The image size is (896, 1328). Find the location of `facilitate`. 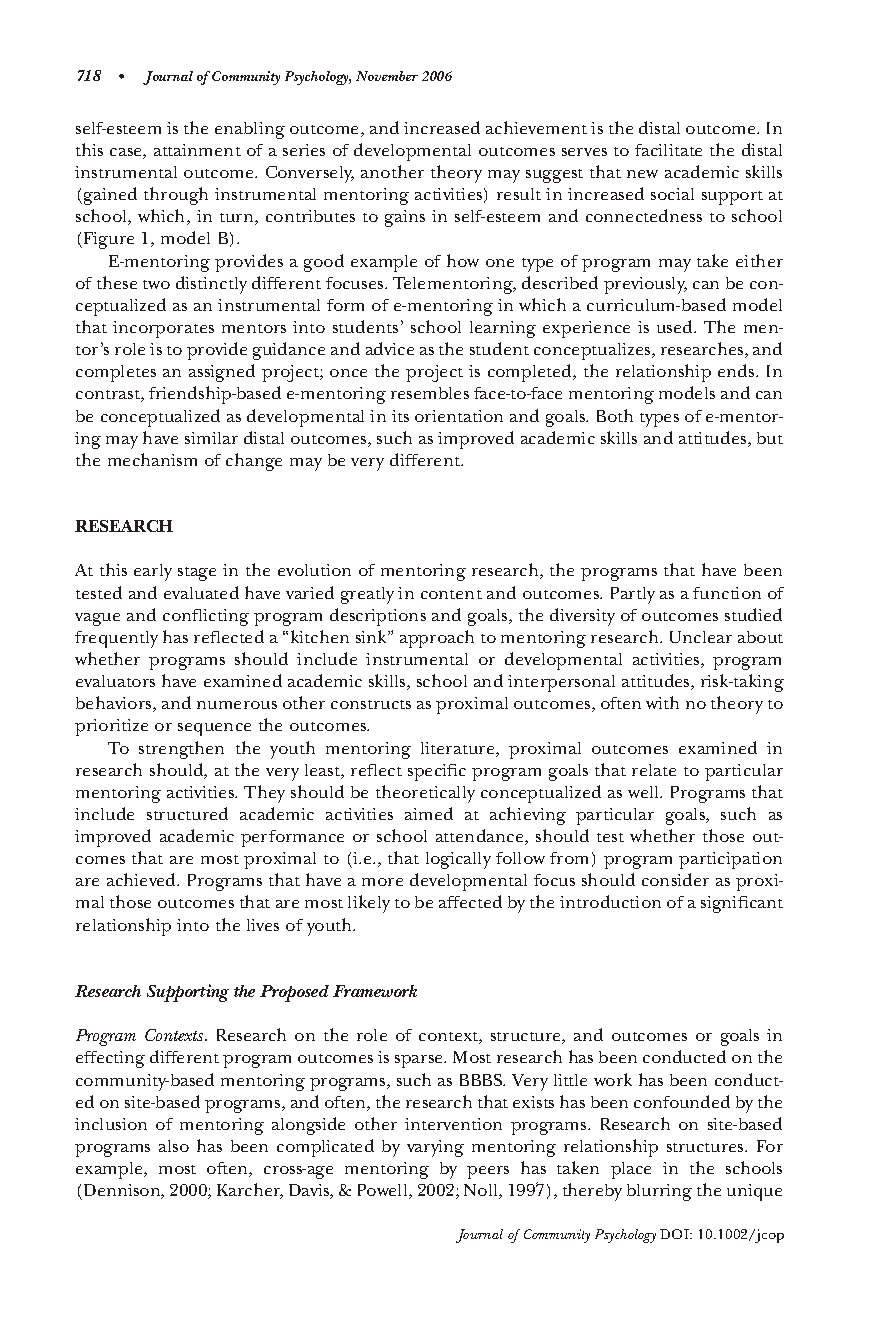

facilitate is located at coordinates (668, 150).
